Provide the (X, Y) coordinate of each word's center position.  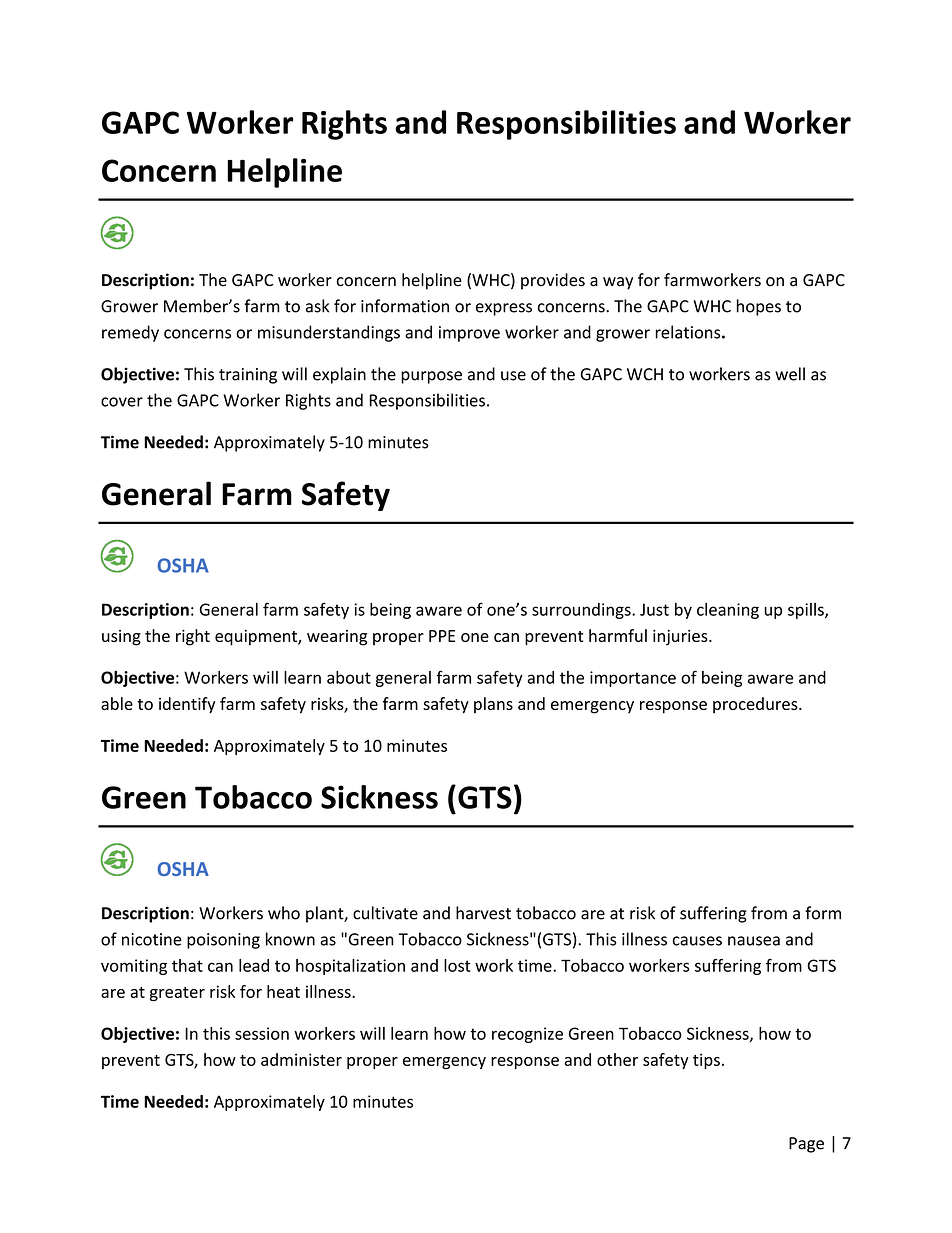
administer (301, 1059)
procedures (756, 705)
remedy (130, 333)
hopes (759, 307)
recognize (527, 1035)
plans (493, 705)
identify (187, 705)
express (504, 309)
